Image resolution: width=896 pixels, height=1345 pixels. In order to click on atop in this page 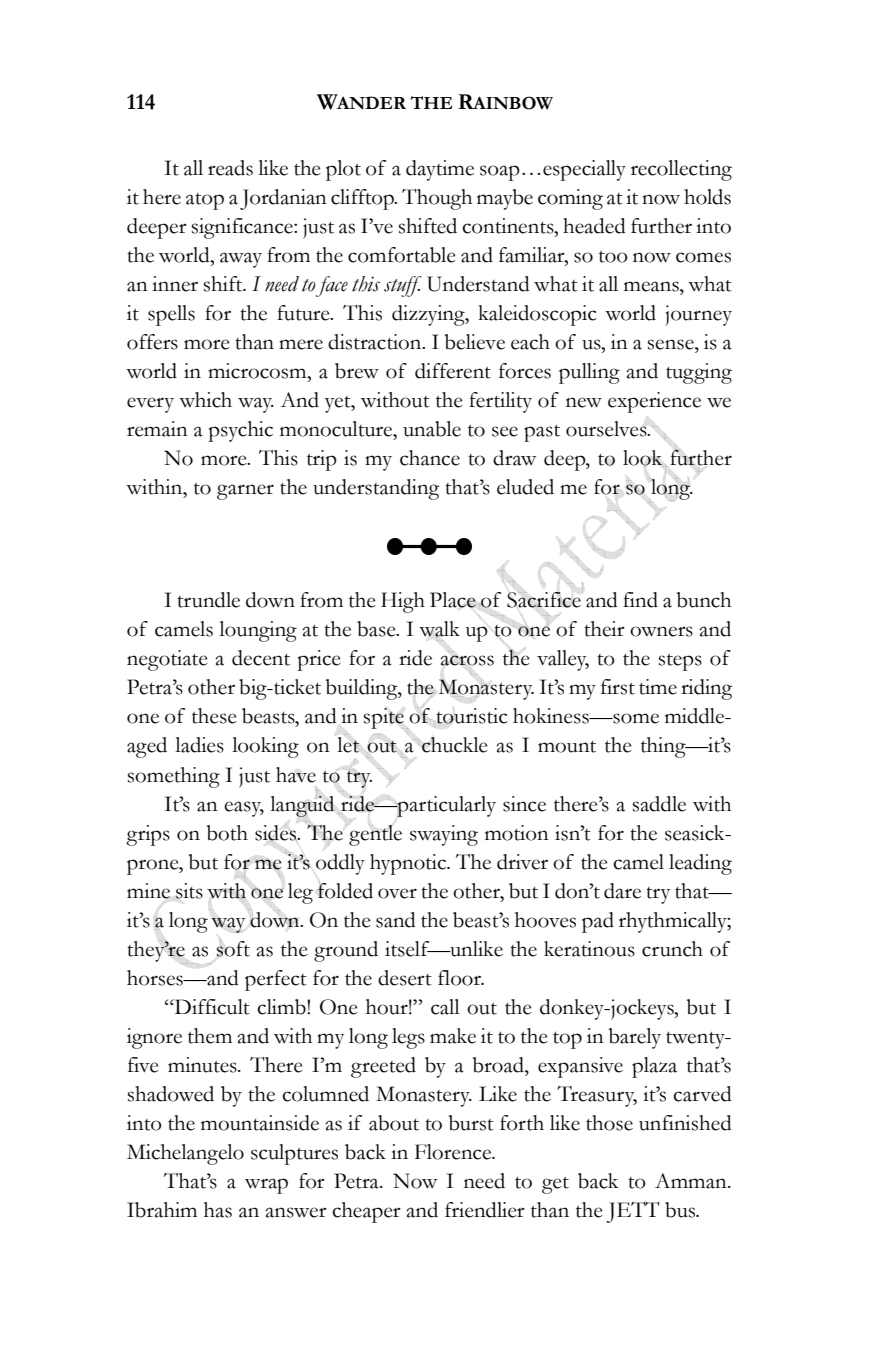, I will do `click(205, 201)`.
